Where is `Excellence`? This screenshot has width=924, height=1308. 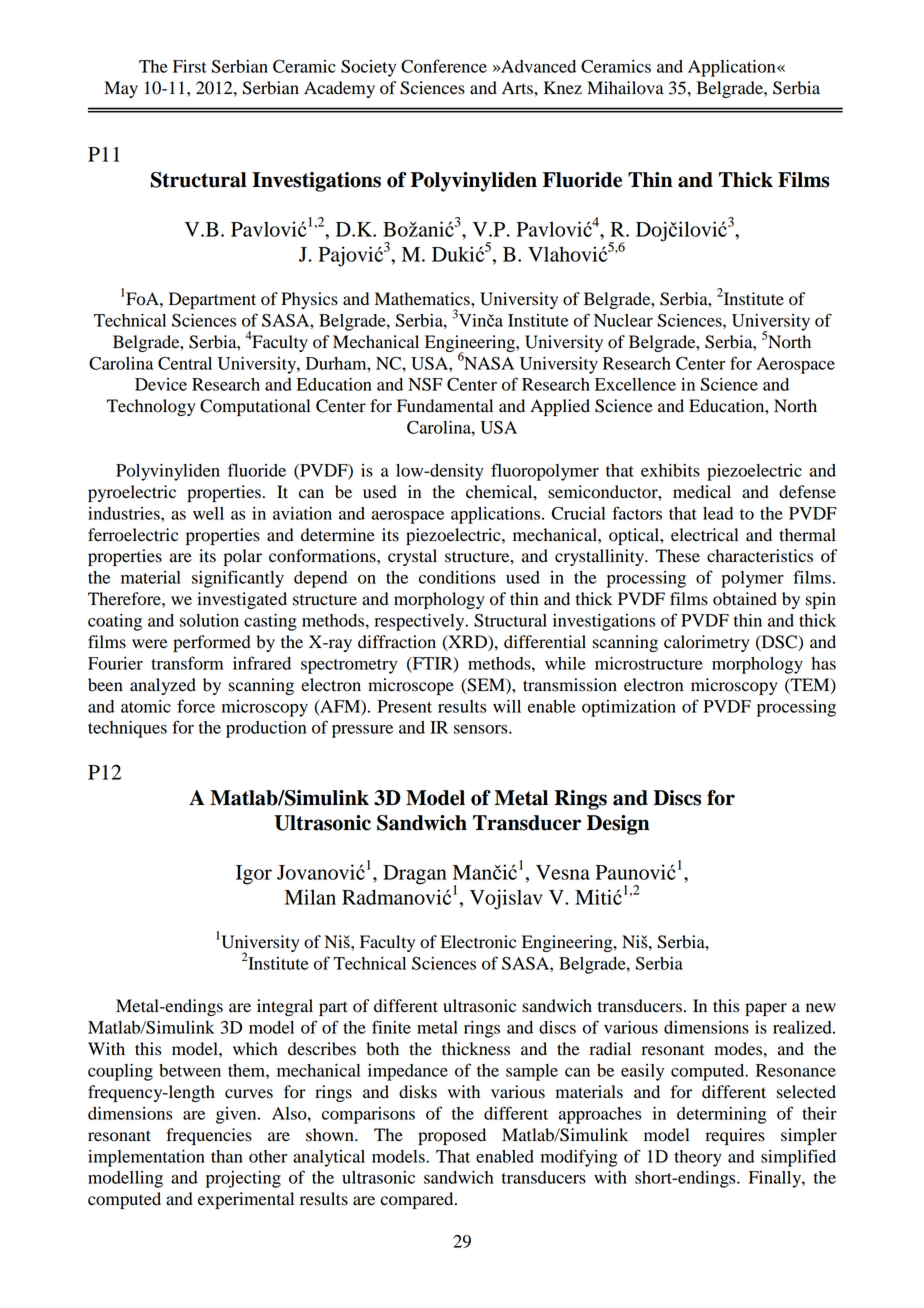 Excellence is located at coordinates (635, 384).
